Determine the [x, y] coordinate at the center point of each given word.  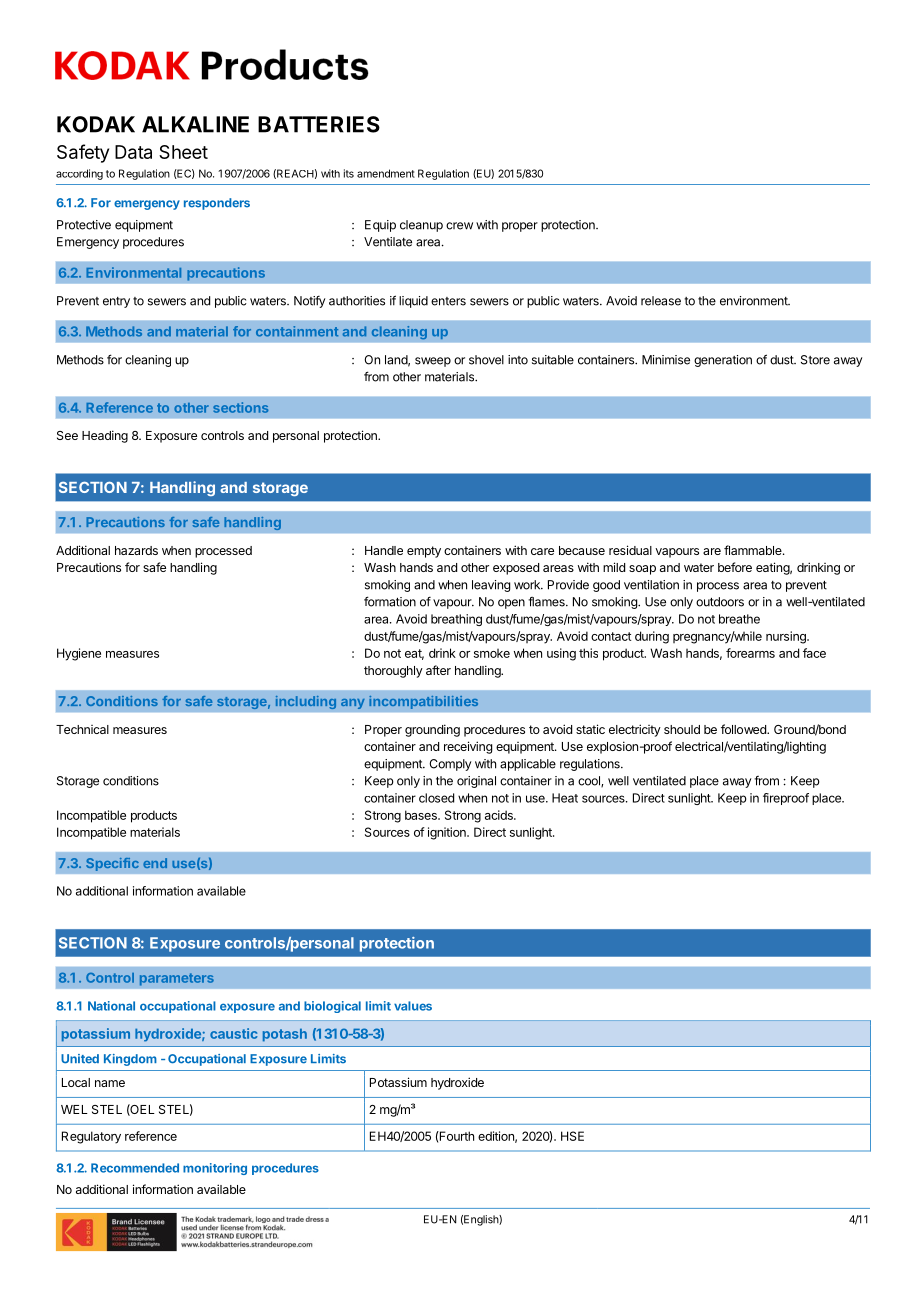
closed [436, 798]
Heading [105, 436]
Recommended [135, 1168]
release [661, 301]
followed [744, 729]
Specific [112, 864]
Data [133, 152]
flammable [754, 550]
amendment [386, 173]
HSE [572, 1136]
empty [424, 552]
